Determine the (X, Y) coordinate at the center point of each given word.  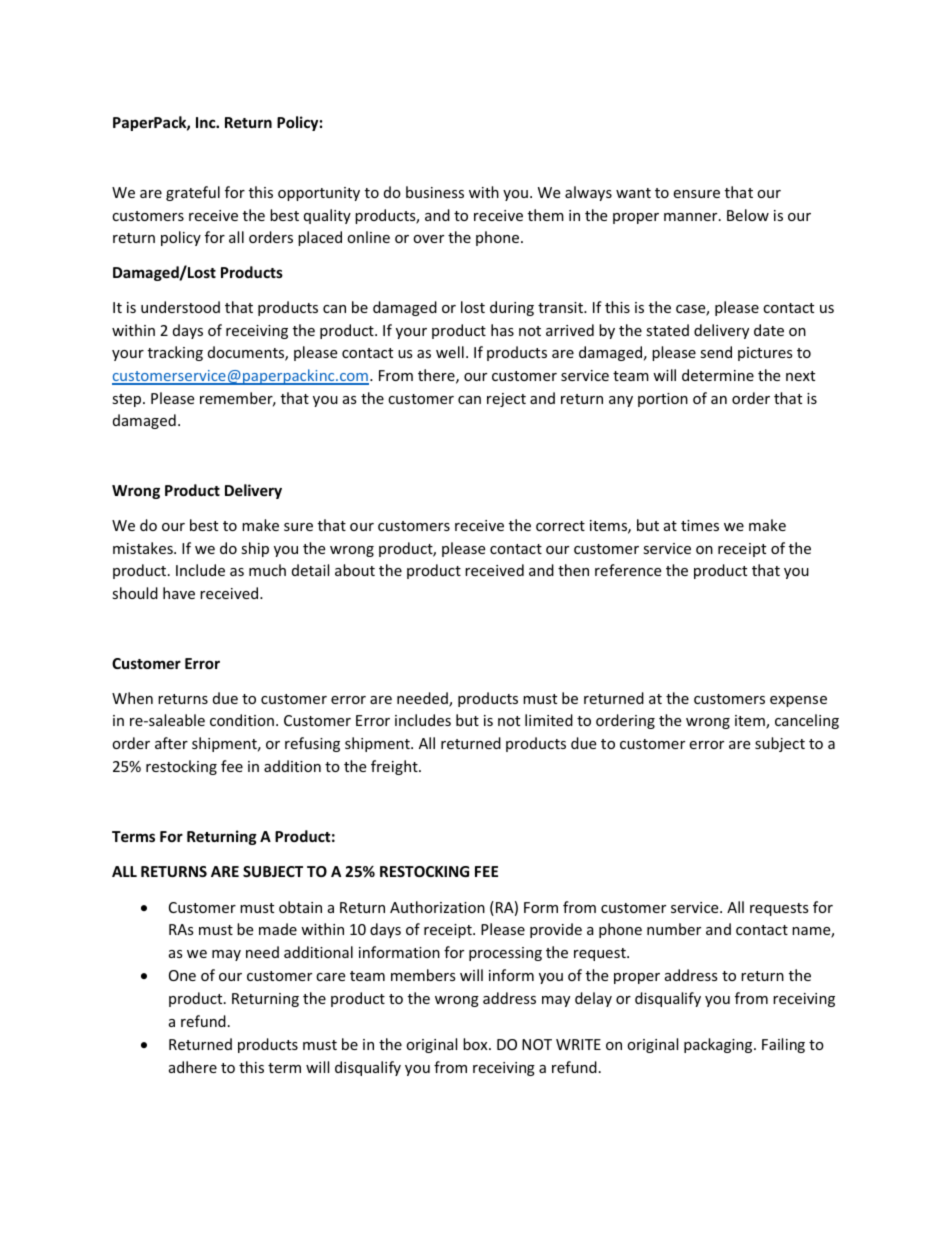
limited (549, 720)
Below (748, 215)
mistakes (144, 548)
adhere (193, 1067)
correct (560, 526)
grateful (193, 193)
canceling (807, 721)
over (428, 239)
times (700, 525)
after (171, 743)
